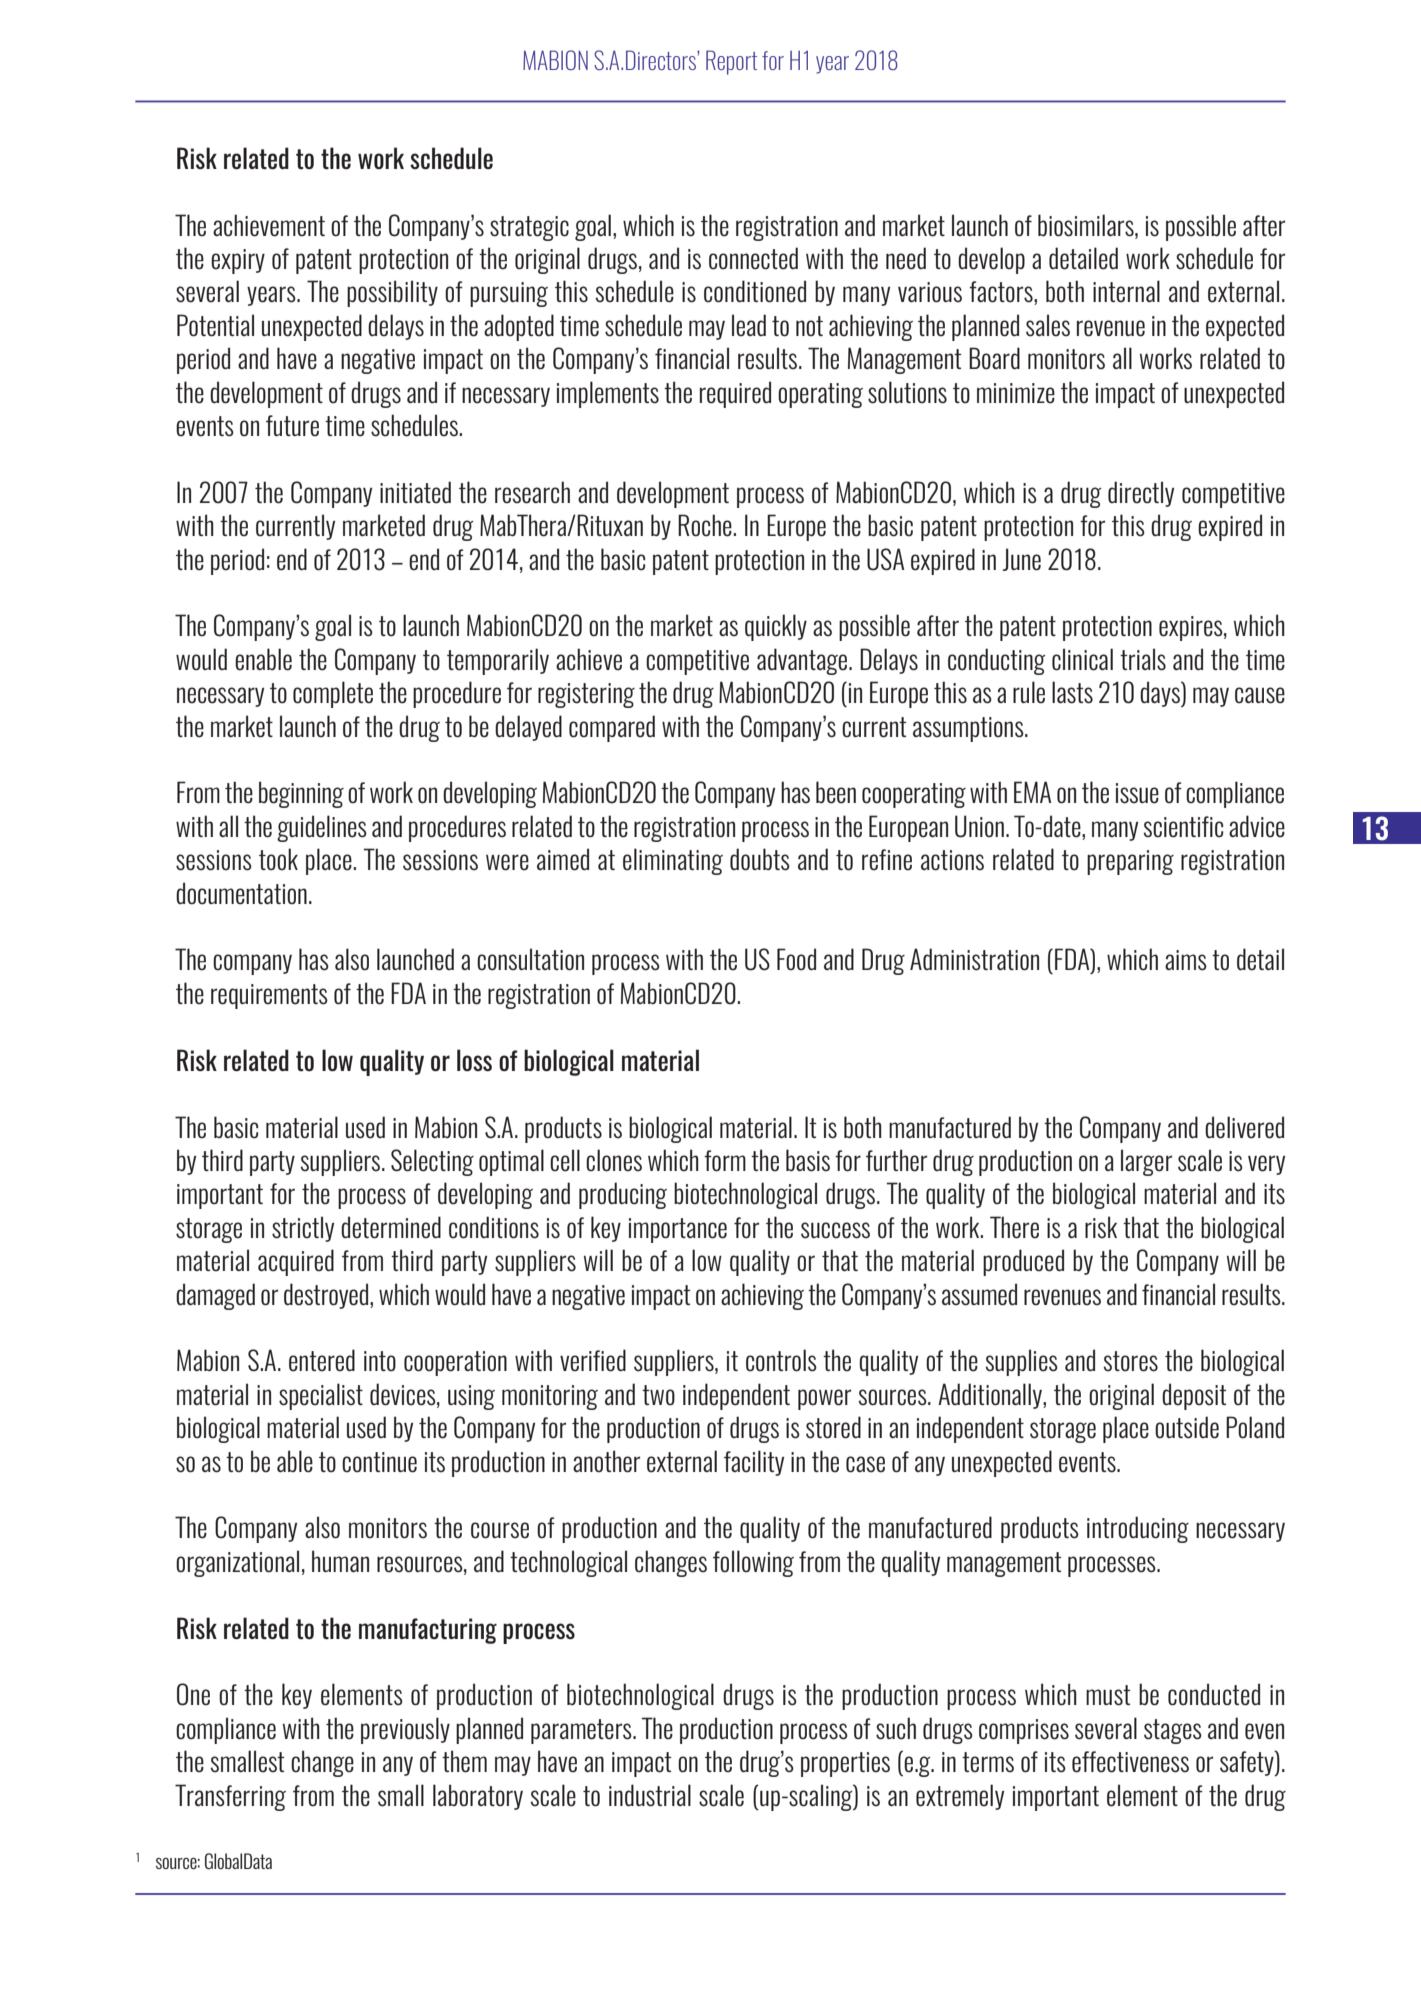  Describe the element at coordinates (776, 627) in the image. I see `quickly` at that location.
